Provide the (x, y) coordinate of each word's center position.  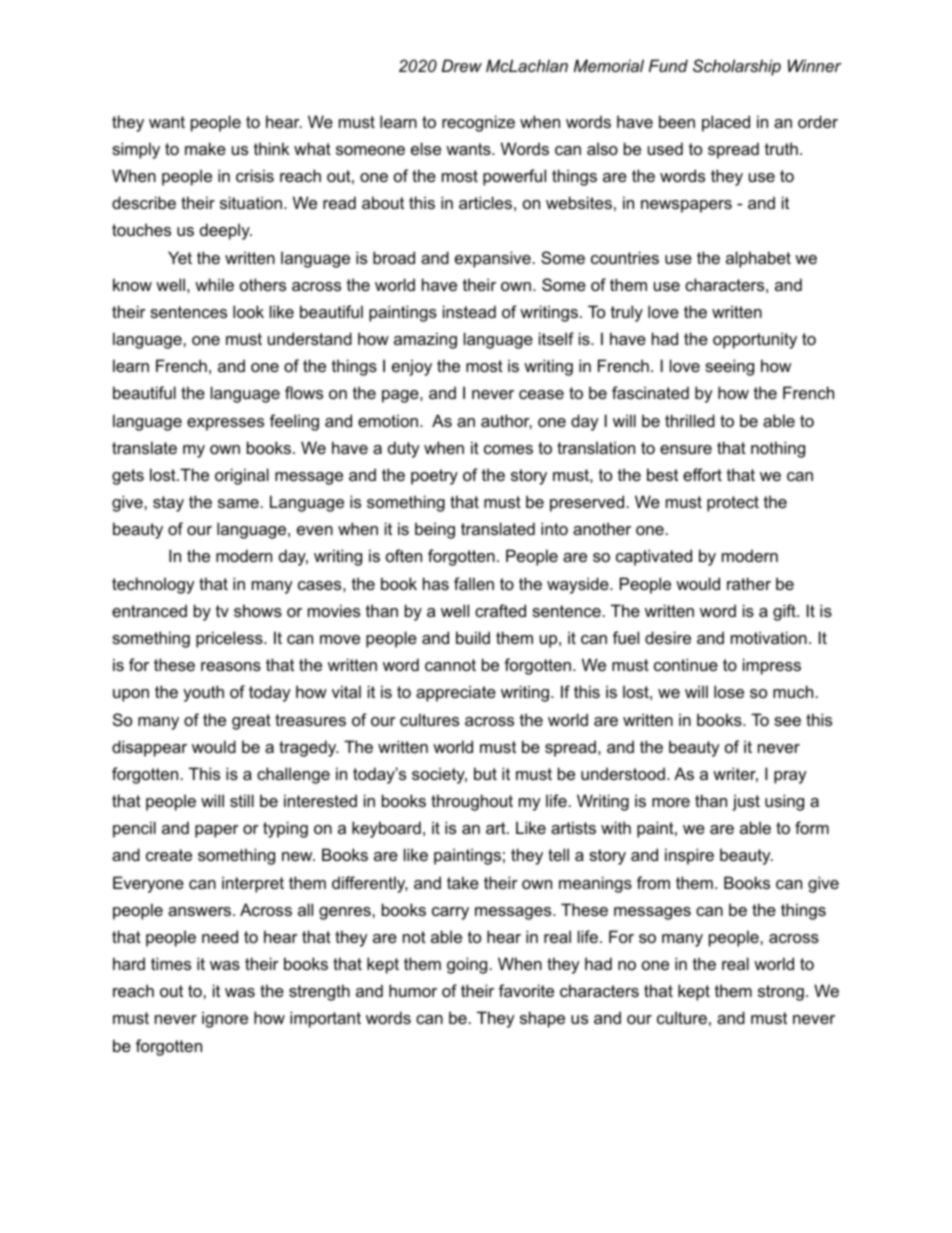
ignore (225, 1019)
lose (729, 691)
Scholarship (737, 67)
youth (203, 693)
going (467, 965)
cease (541, 394)
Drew (462, 65)
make (205, 148)
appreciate (456, 693)
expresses (225, 424)
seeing (729, 367)
